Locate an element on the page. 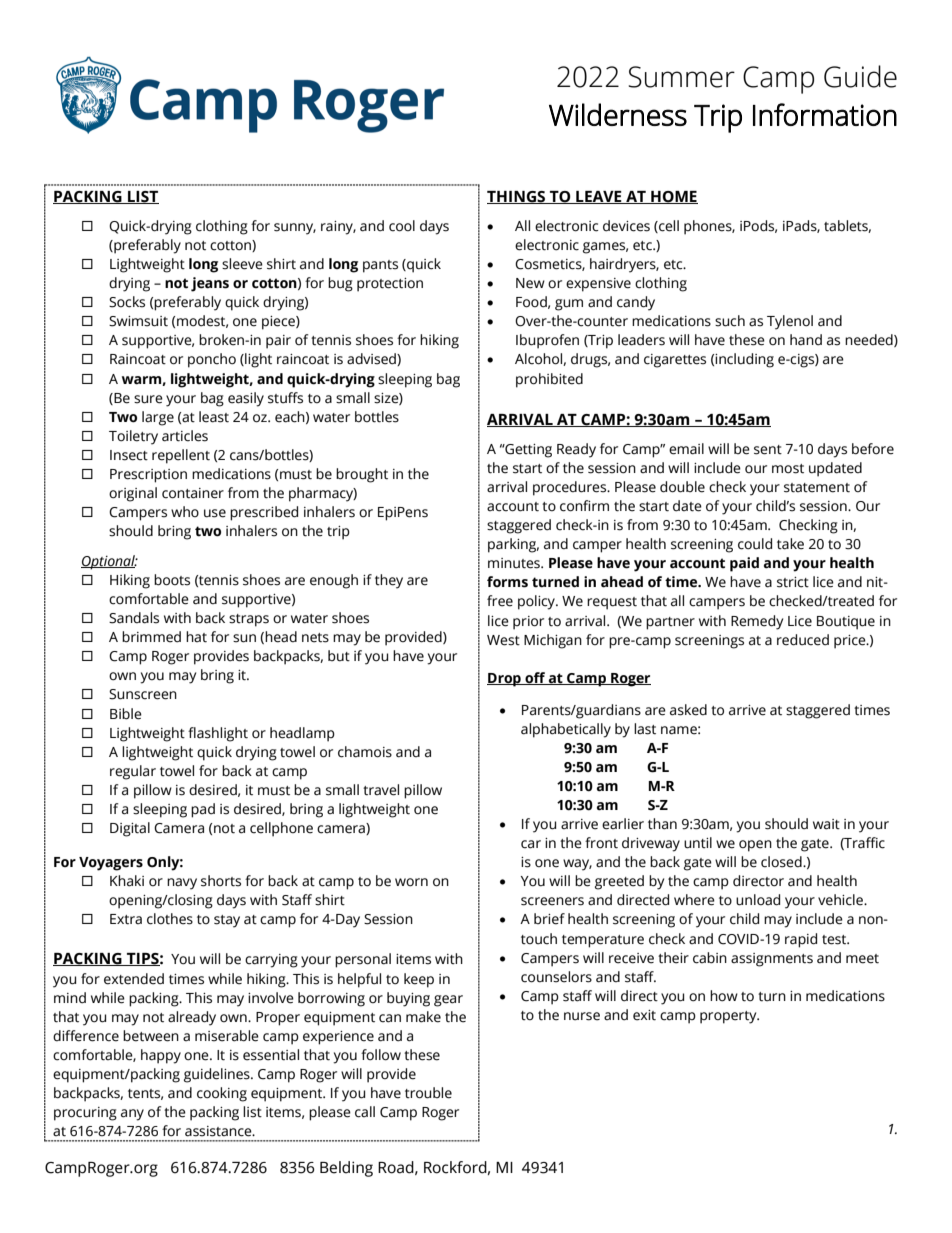 The height and width of the image is (1233, 952). sunny is located at coordinates (295, 229).
